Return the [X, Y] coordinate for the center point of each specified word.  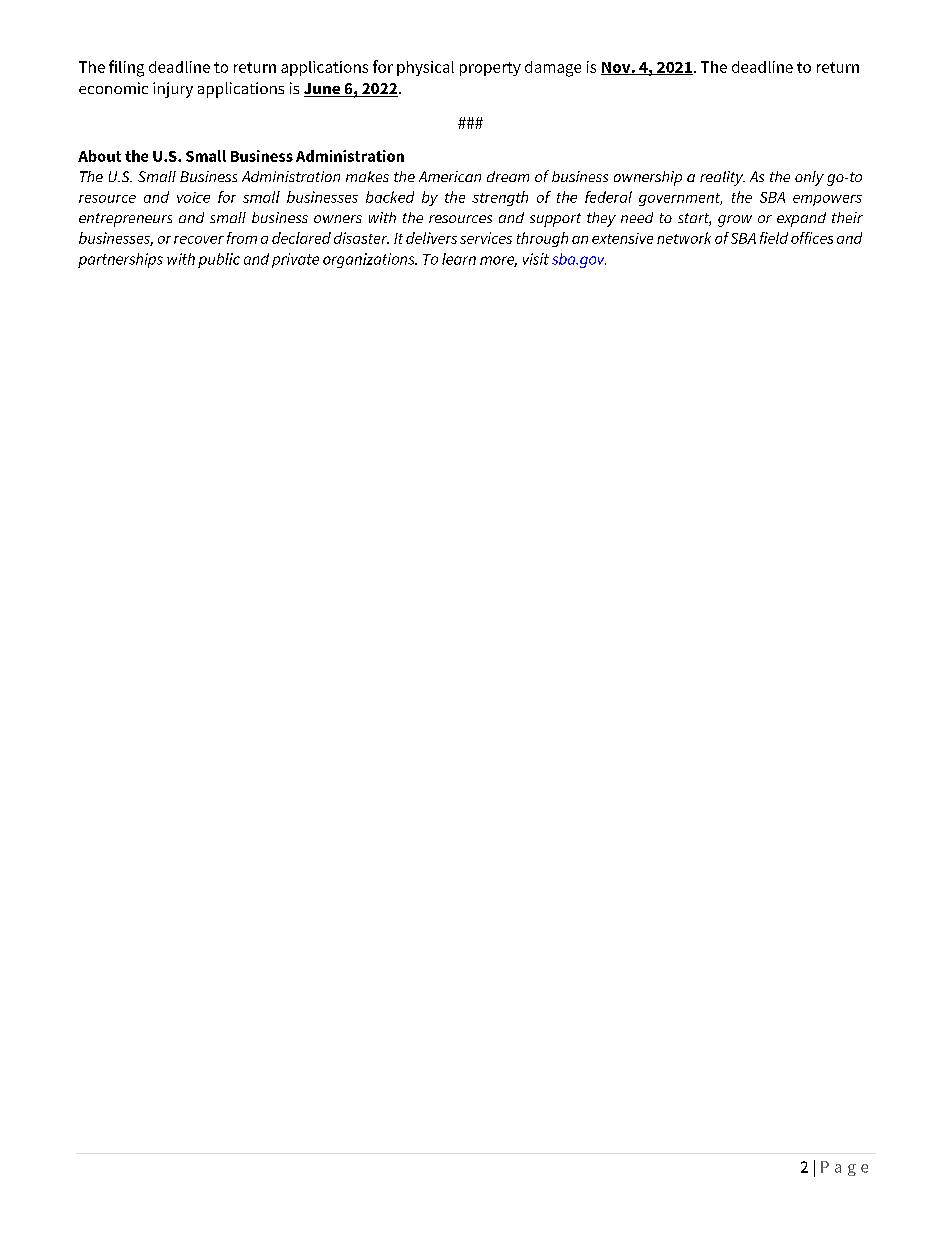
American [450, 176]
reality [722, 178]
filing [126, 68]
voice [193, 197]
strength [500, 198]
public [219, 260]
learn [459, 259]
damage [553, 69]
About [99, 156]
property [490, 69]
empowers [827, 200]
